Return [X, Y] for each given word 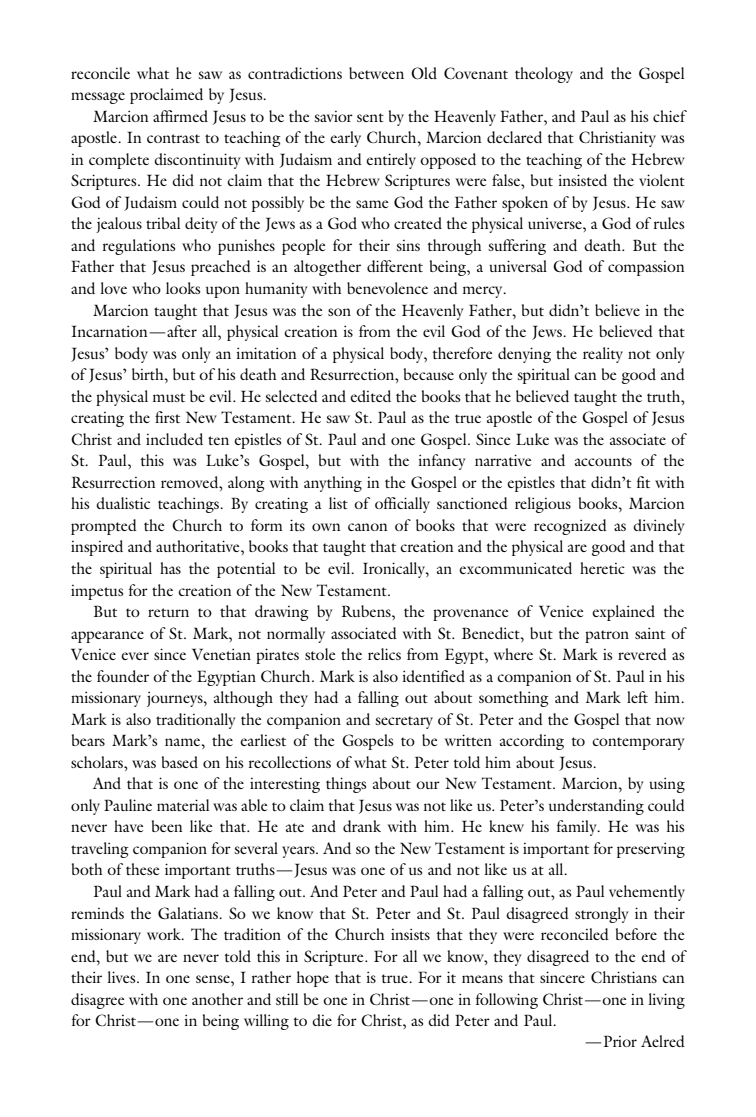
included [174, 439]
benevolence [387, 288]
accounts [603, 461]
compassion [646, 268]
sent [370, 117]
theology [544, 75]
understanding [596, 807]
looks [183, 288]
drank [362, 826]
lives [122, 977]
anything [333, 484]
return [168, 612]
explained [623, 613]
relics [384, 654]
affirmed [180, 116]
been [167, 826]
